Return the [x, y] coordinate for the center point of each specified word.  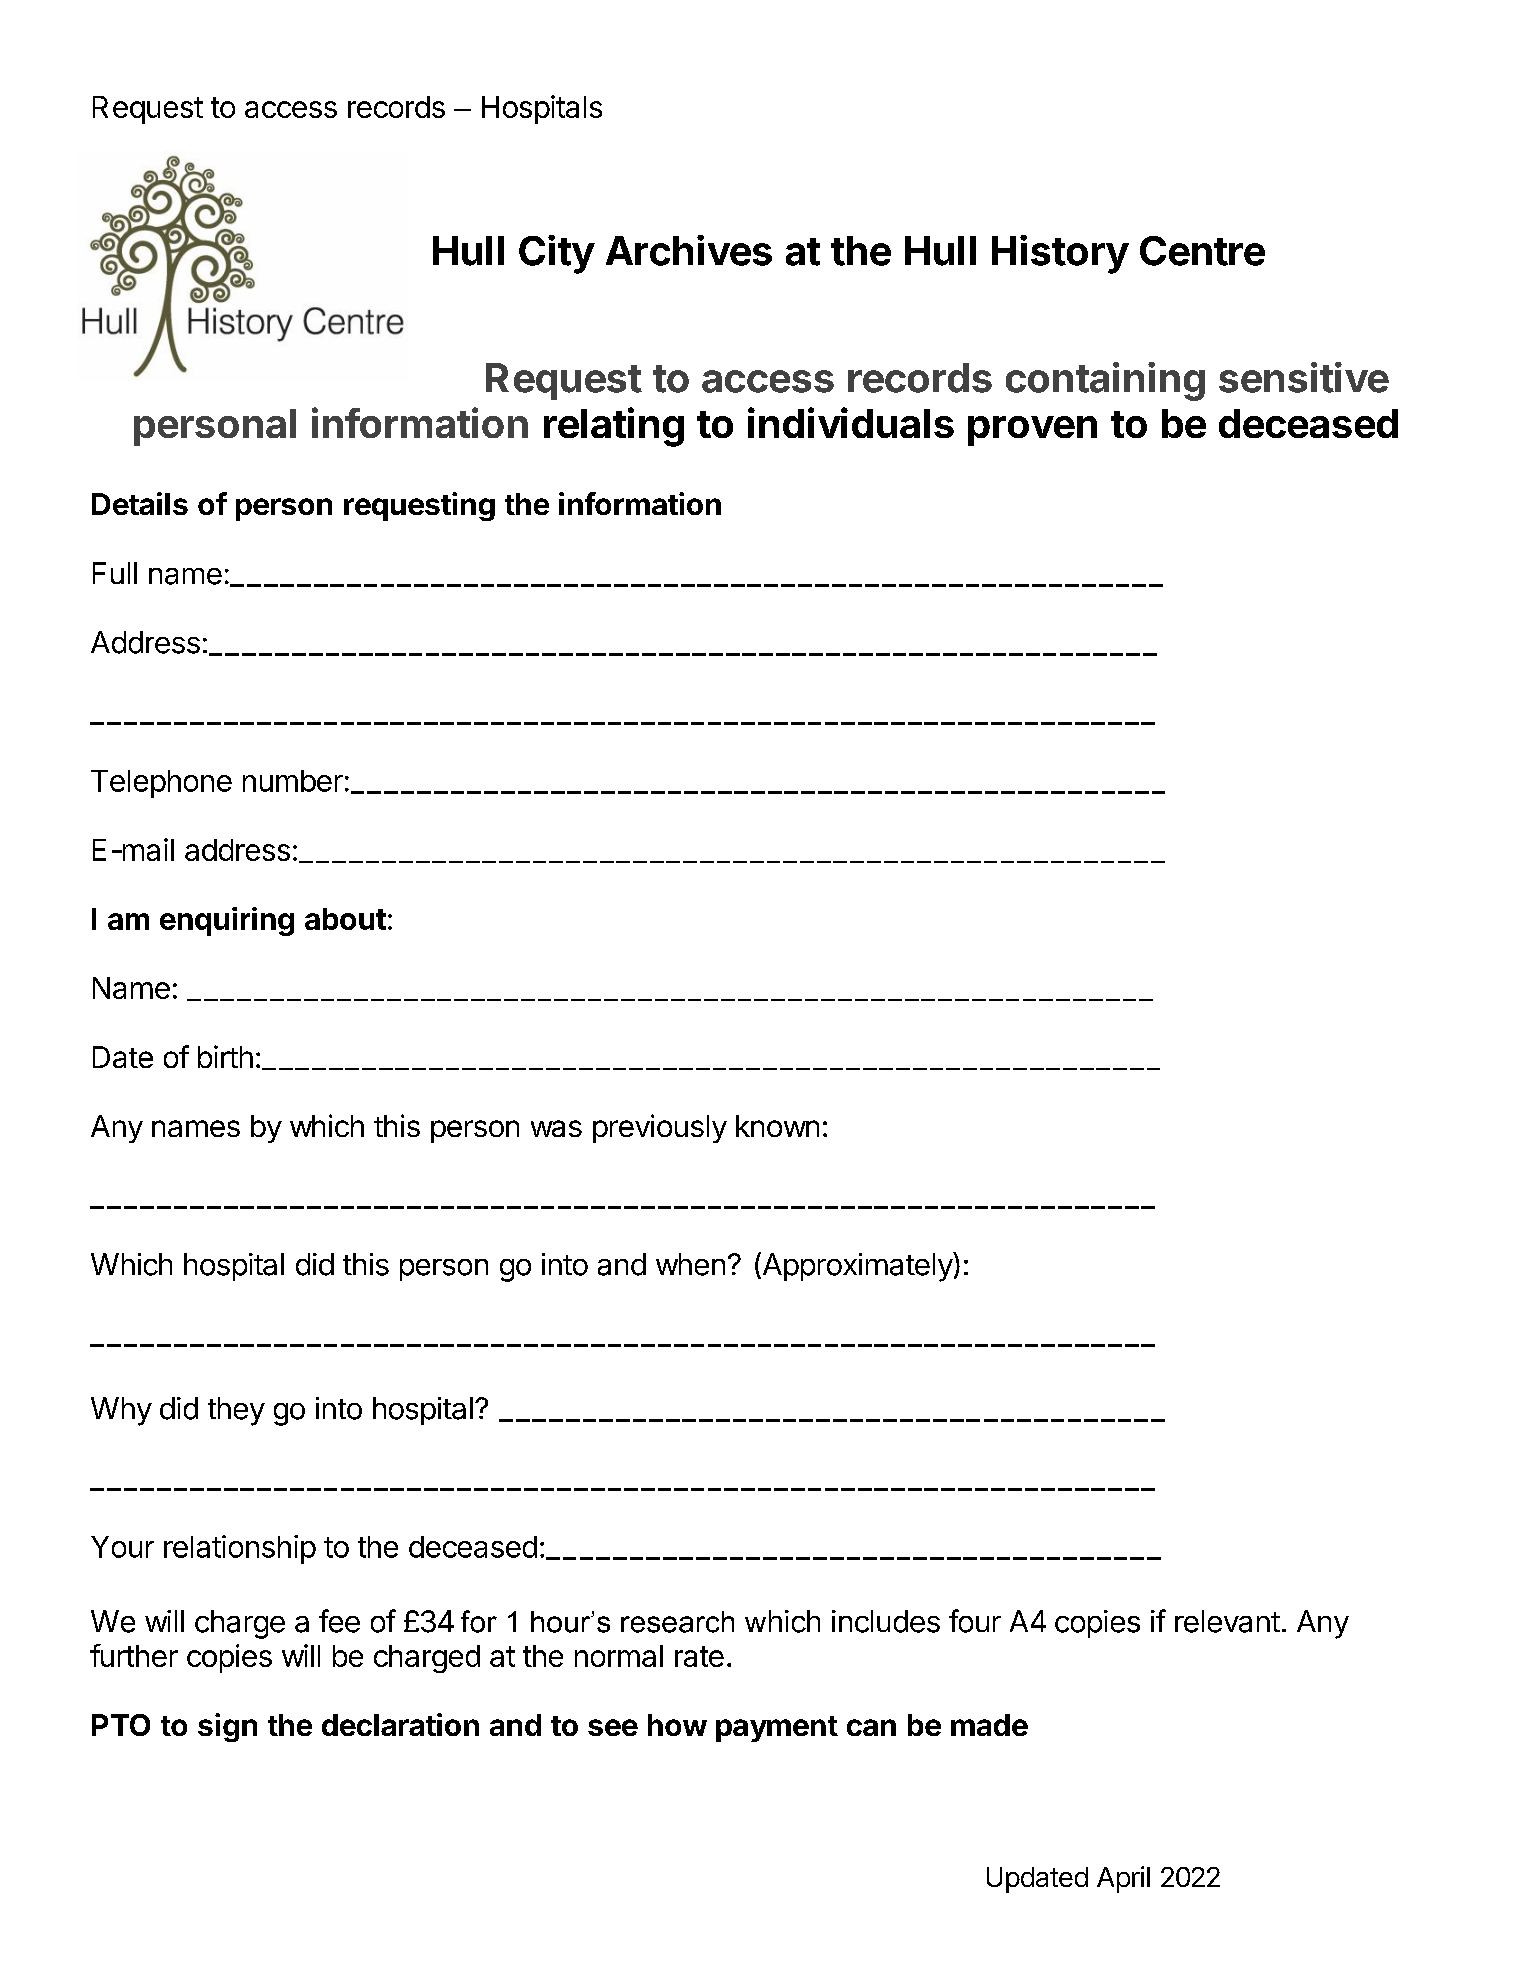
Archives [689, 250]
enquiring [227, 921]
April [1123, 1879]
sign [227, 1727]
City [557, 254]
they [236, 1411]
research [677, 1622]
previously [660, 1128]
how [677, 1725]
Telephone [161, 784]
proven [1032, 431]
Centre [1202, 251]
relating [614, 427]
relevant [1227, 1621]
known [777, 1126]
